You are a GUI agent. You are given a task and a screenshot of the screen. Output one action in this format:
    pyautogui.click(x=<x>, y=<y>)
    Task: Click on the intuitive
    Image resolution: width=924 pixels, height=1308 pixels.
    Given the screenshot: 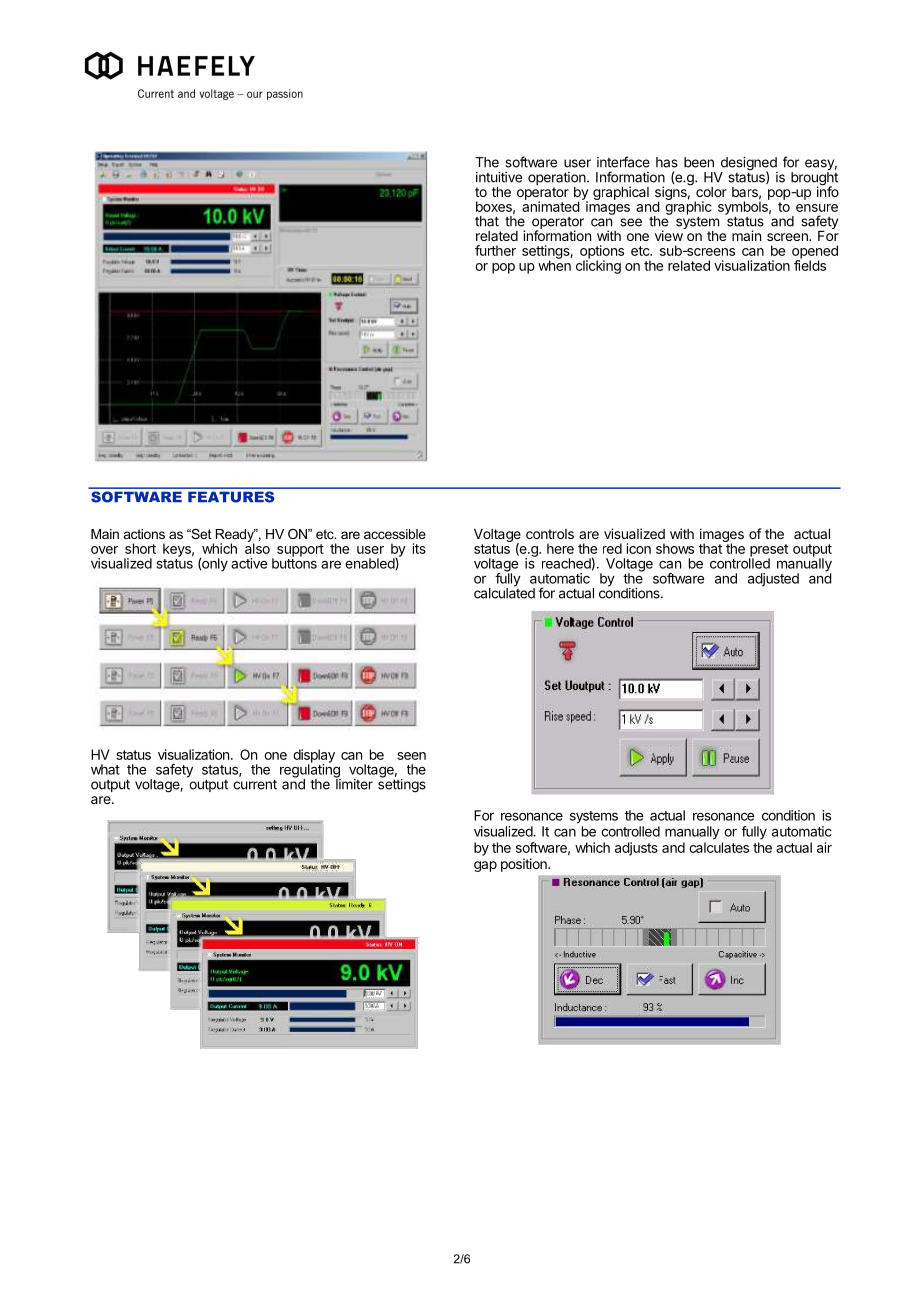 What is the action you would take?
    pyautogui.click(x=499, y=177)
